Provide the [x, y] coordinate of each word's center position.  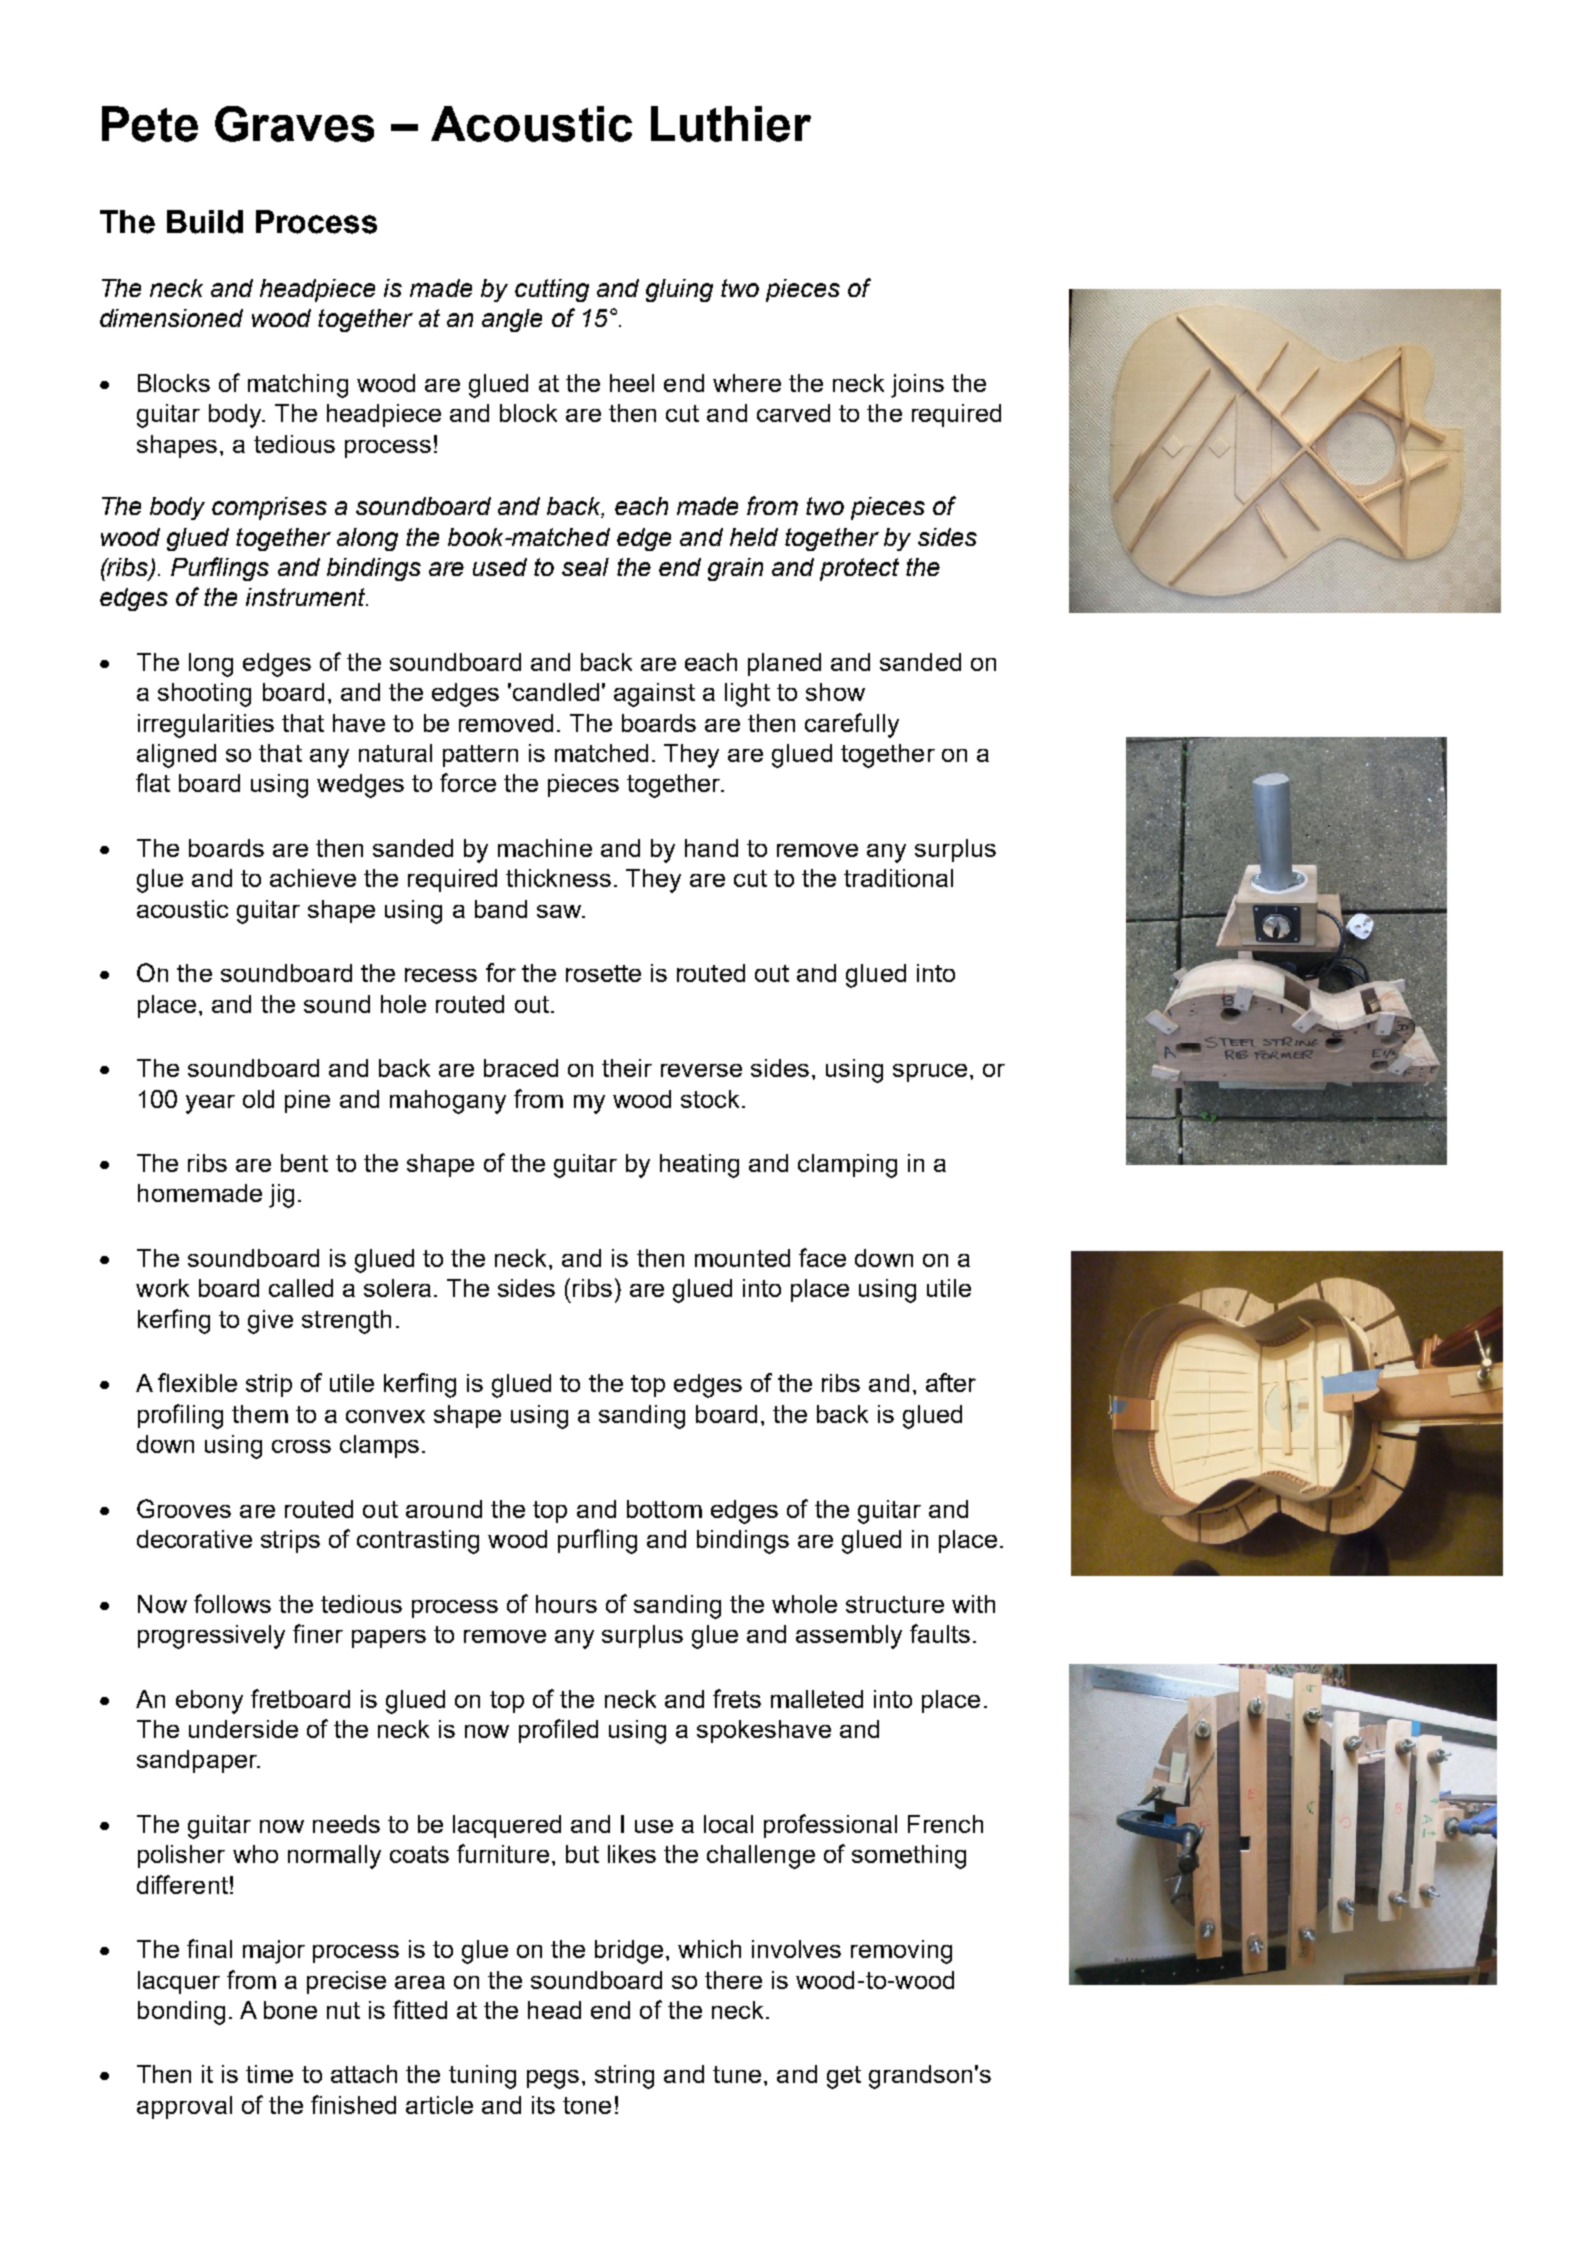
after [951, 1382]
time [269, 2074]
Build [205, 222]
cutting [552, 290]
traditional [898, 878]
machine [545, 848]
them [260, 1414]
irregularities [206, 726]
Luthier [731, 124]
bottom [664, 1509]
